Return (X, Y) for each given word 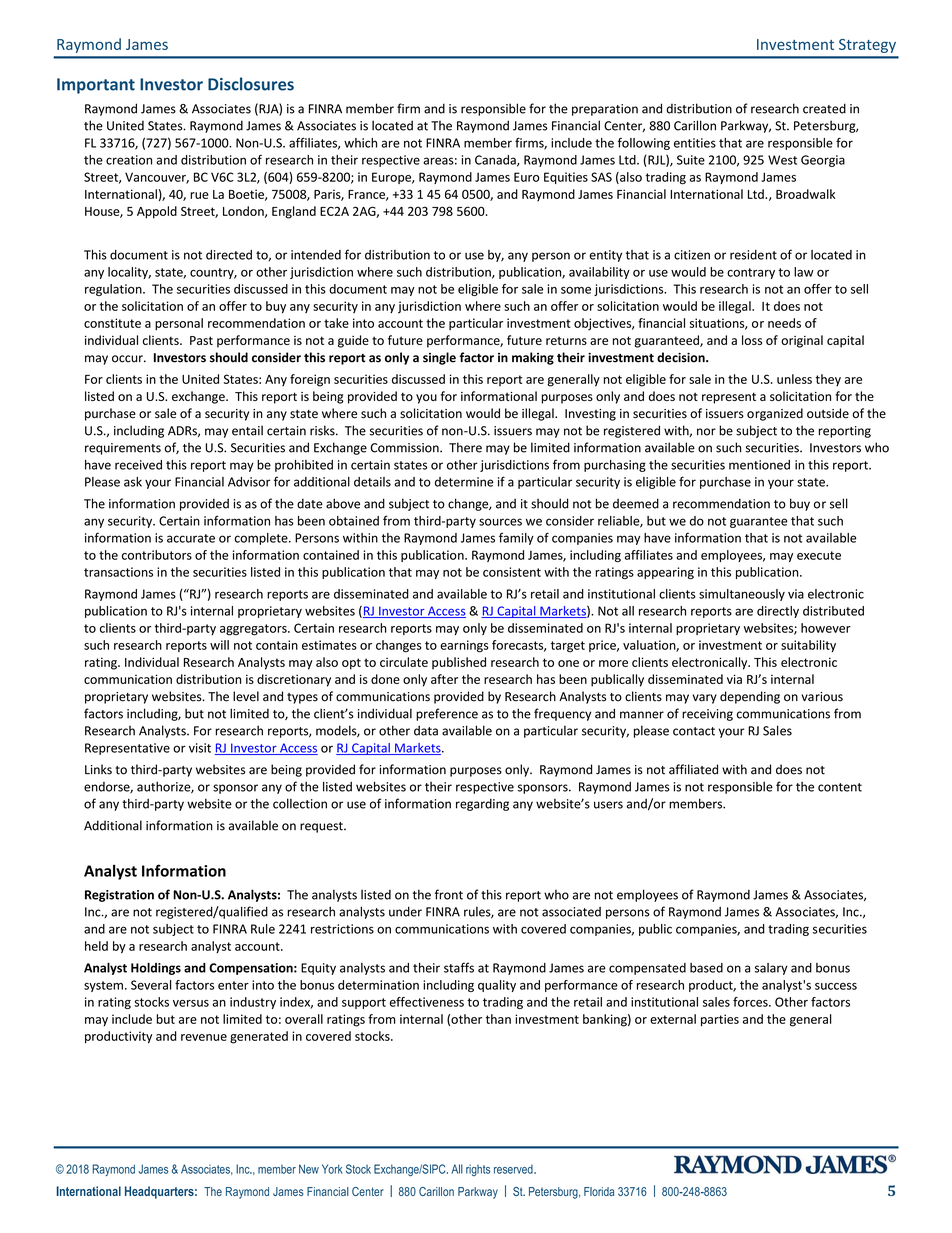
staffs (459, 967)
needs (784, 323)
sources (500, 522)
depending (750, 697)
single (439, 358)
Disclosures (251, 84)
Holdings (156, 969)
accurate (191, 538)
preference (447, 714)
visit (200, 748)
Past (201, 340)
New (309, 1169)
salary (771, 969)
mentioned (759, 465)
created (824, 108)
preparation (605, 110)
